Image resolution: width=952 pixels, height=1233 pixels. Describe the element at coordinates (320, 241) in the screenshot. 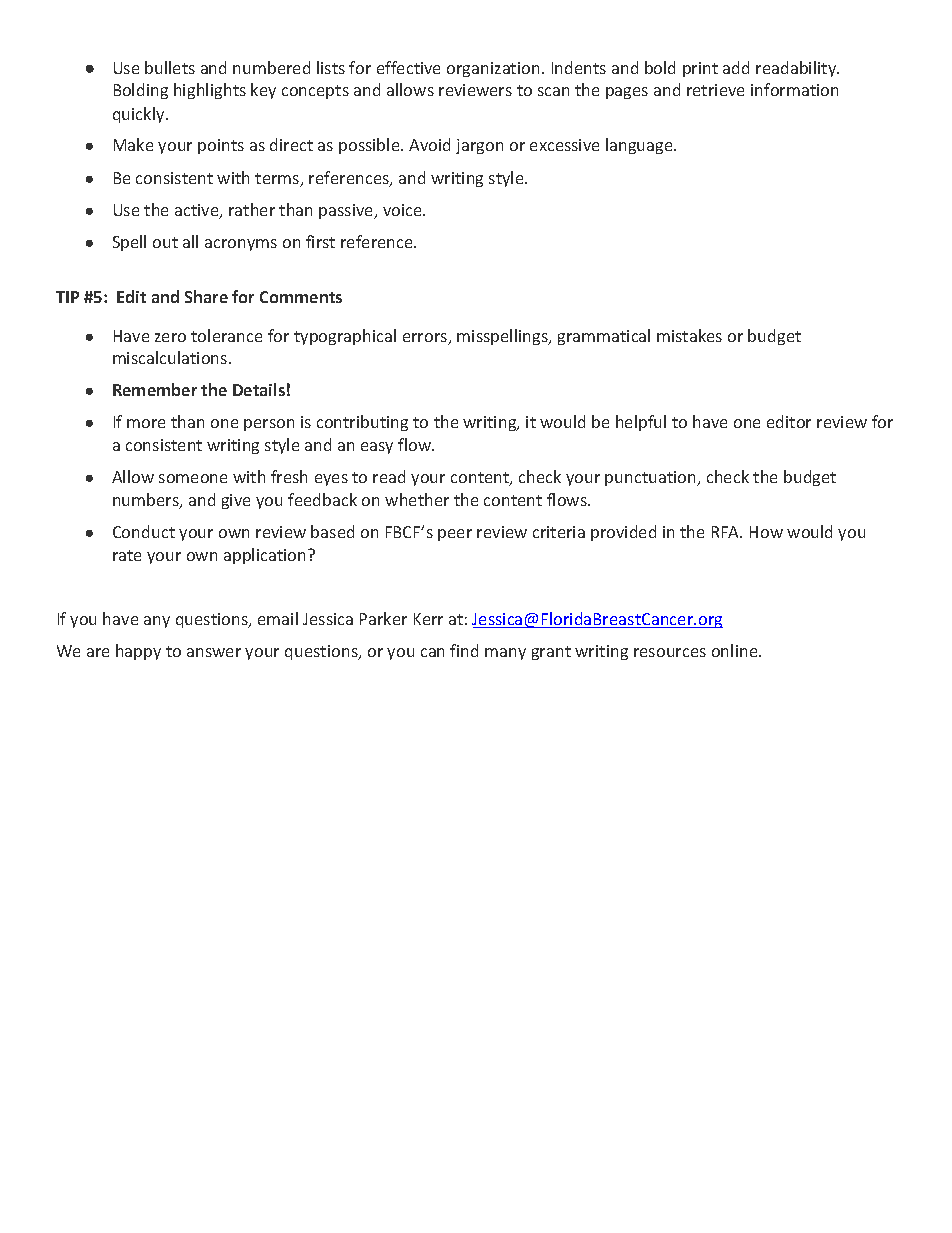

I see `first` at that location.
